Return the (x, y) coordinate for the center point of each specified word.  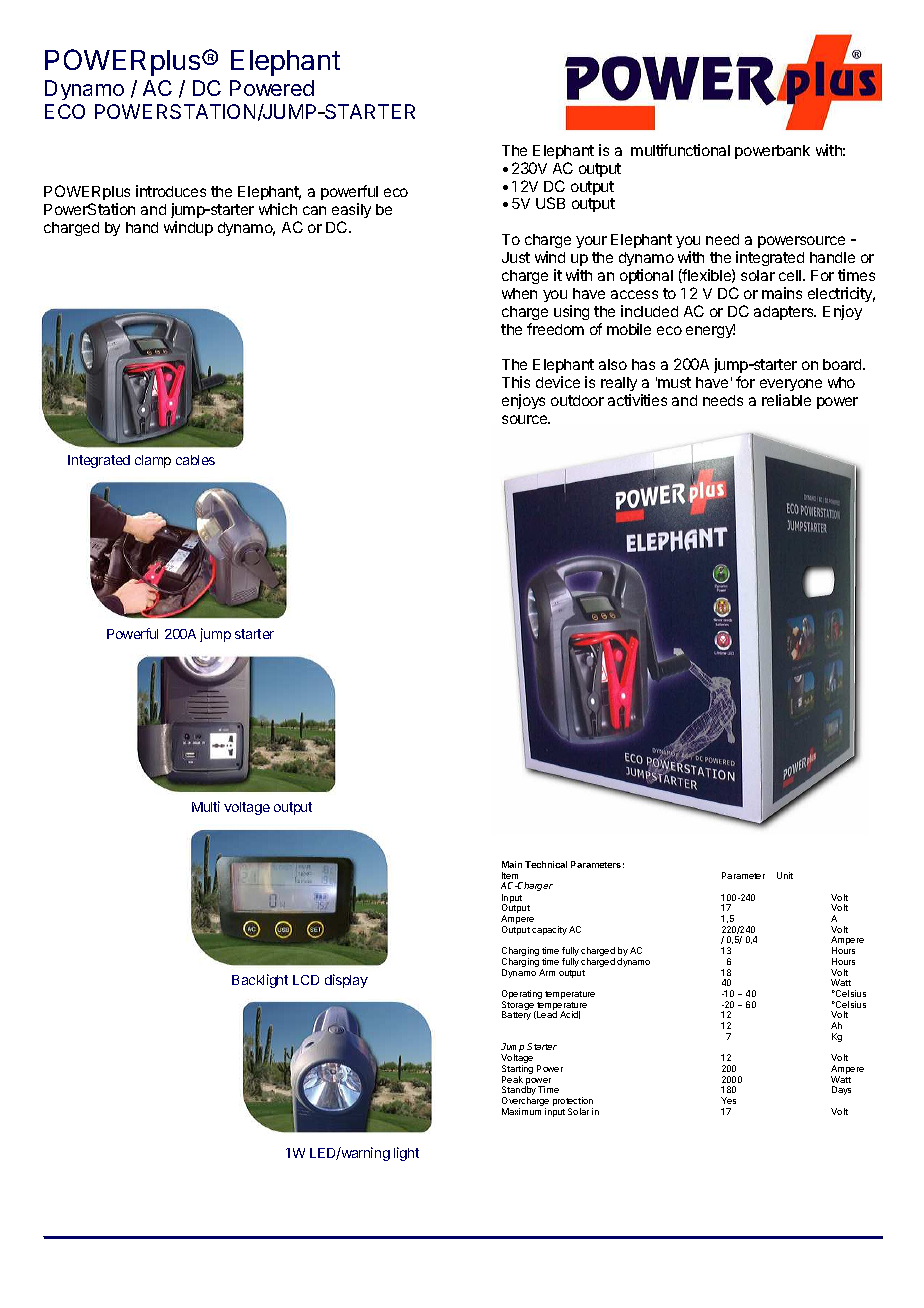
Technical (546, 864)
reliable (786, 400)
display (346, 981)
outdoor (577, 400)
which (278, 209)
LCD (306, 980)
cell (791, 275)
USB (550, 203)
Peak (512, 1079)
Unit (785, 875)
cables (195, 460)
